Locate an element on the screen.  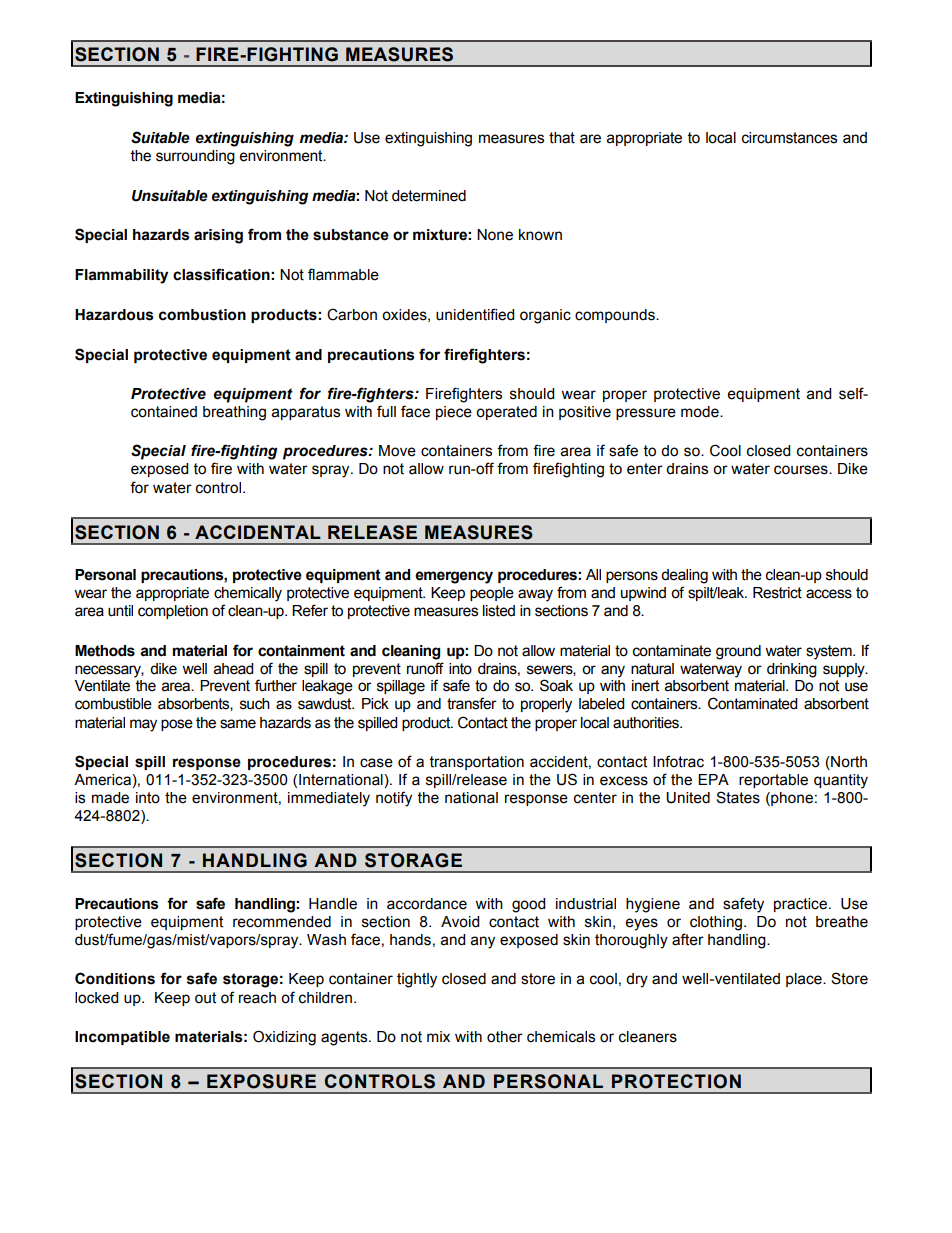
determined is located at coordinates (429, 196).
